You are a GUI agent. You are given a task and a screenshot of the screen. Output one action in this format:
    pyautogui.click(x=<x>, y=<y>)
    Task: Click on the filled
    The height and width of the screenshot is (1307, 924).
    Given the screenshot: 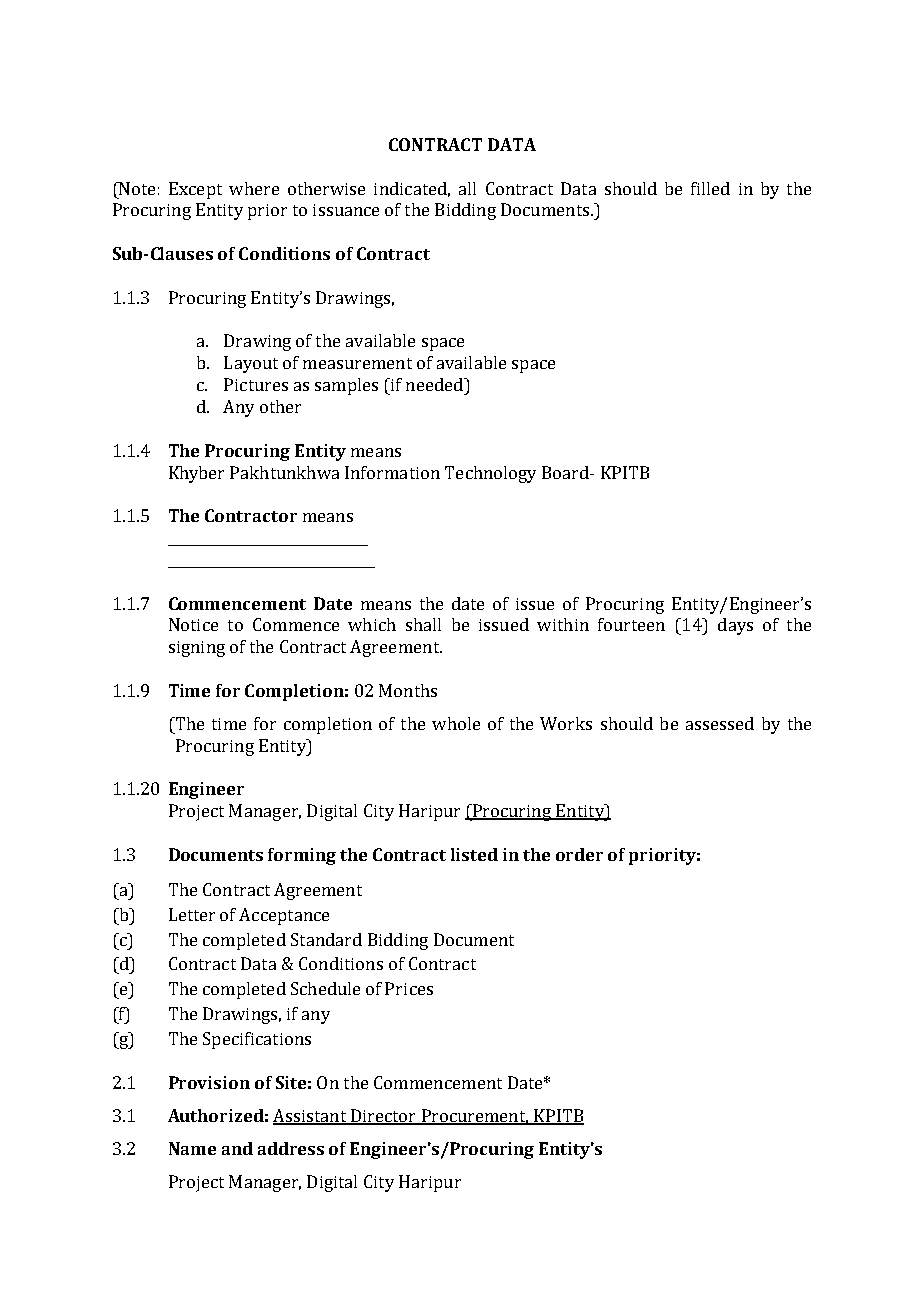 What is the action you would take?
    pyautogui.click(x=710, y=188)
